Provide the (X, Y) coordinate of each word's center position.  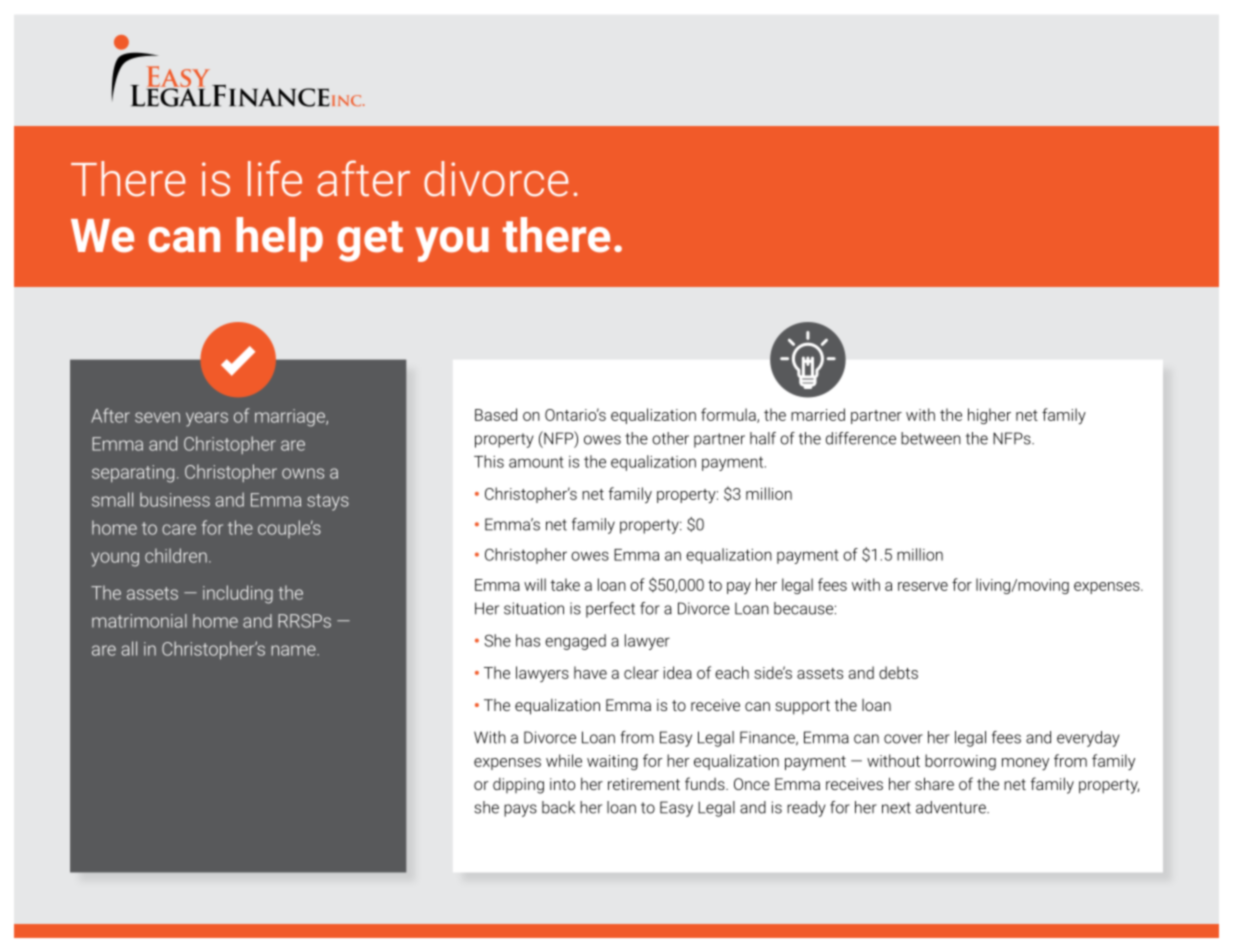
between (931, 438)
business (175, 500)
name (294, 650)
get (370, 241)
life (275, 178)
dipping (518, 786)
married (818, 414)
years (207, 419)
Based (496, 414)
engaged (575, 642)
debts (898, 672)
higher (989, 416)
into (562, 784)
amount (536, 462)
